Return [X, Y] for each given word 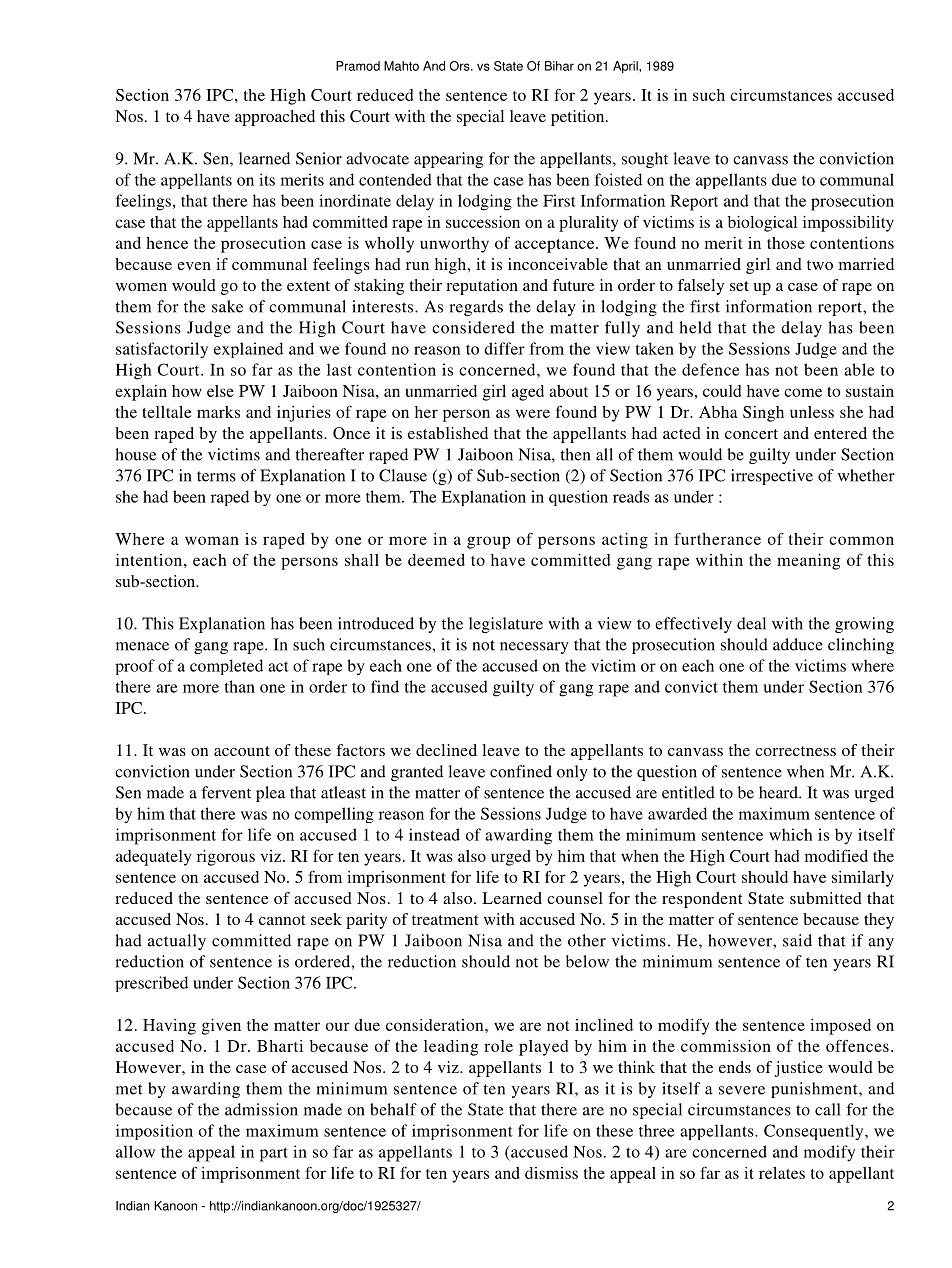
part [274, 1154]
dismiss [551, 1173]
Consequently [815, 1132]
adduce [798, 644]
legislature [506, 625]
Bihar [559, 66]
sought [645, 160]
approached [275, 118]
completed [226, 667]
